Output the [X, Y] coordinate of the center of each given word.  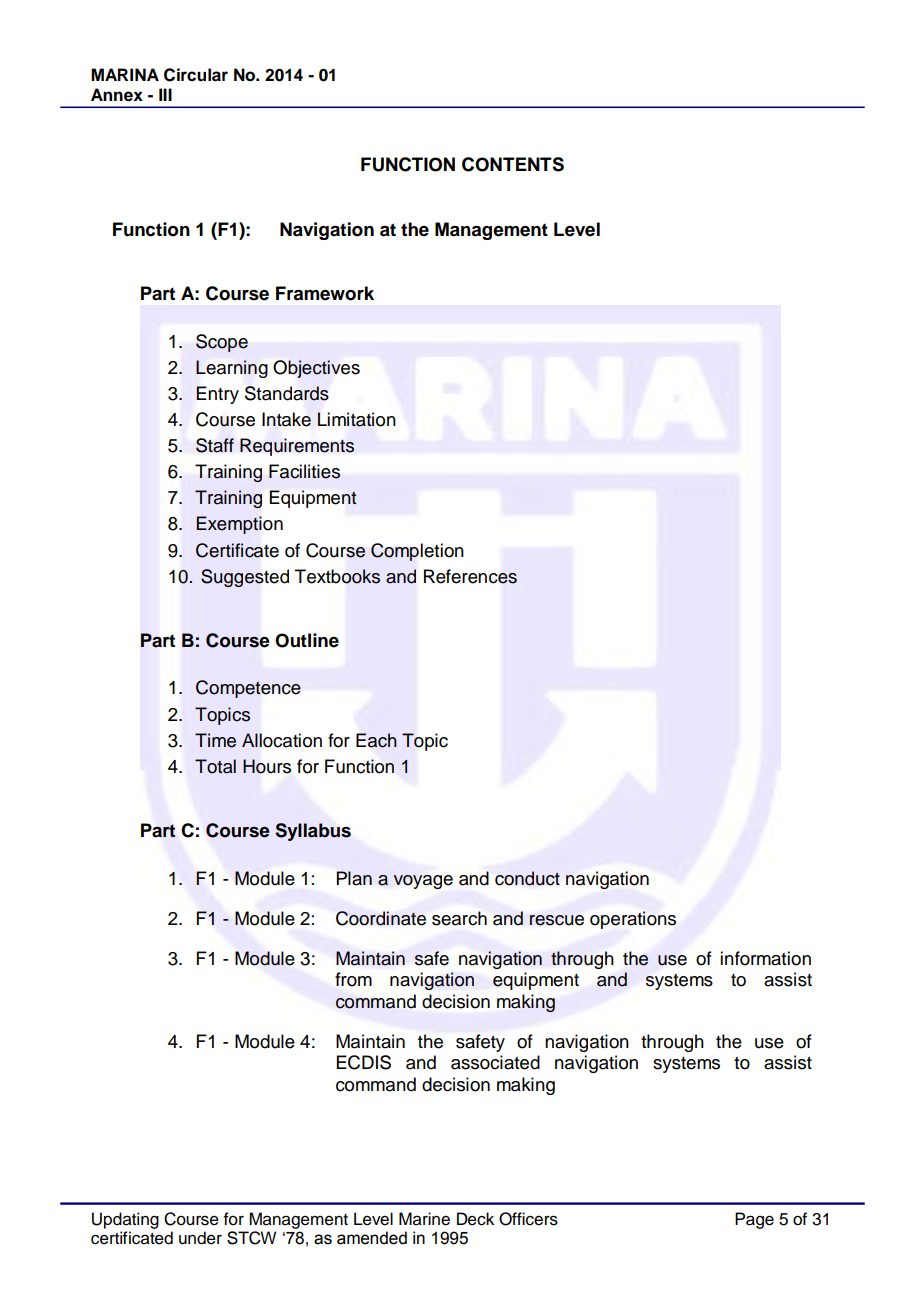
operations [633, 920]
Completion [417, 552]
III [165, 94]
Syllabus [313, 832]
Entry [217, 395]
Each [376, 740]
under [200, 1238]
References [470, 576]
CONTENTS [513, 164]
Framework [325, 293]
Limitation [357, 419]
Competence [248, 689]
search [459, 918]
